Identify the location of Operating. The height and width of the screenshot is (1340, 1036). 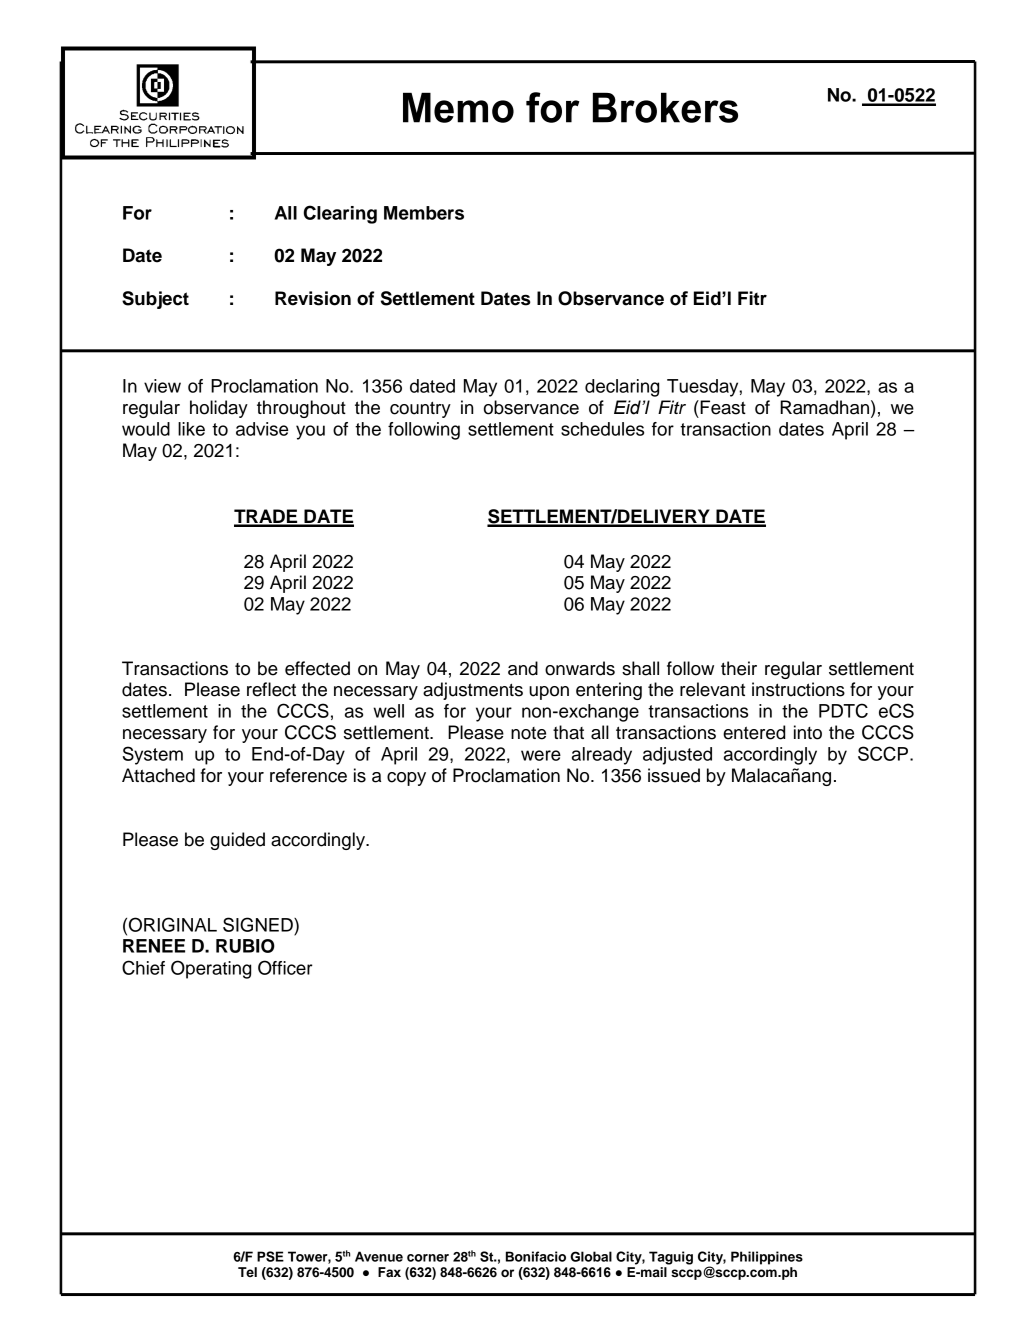
(211, 969).
